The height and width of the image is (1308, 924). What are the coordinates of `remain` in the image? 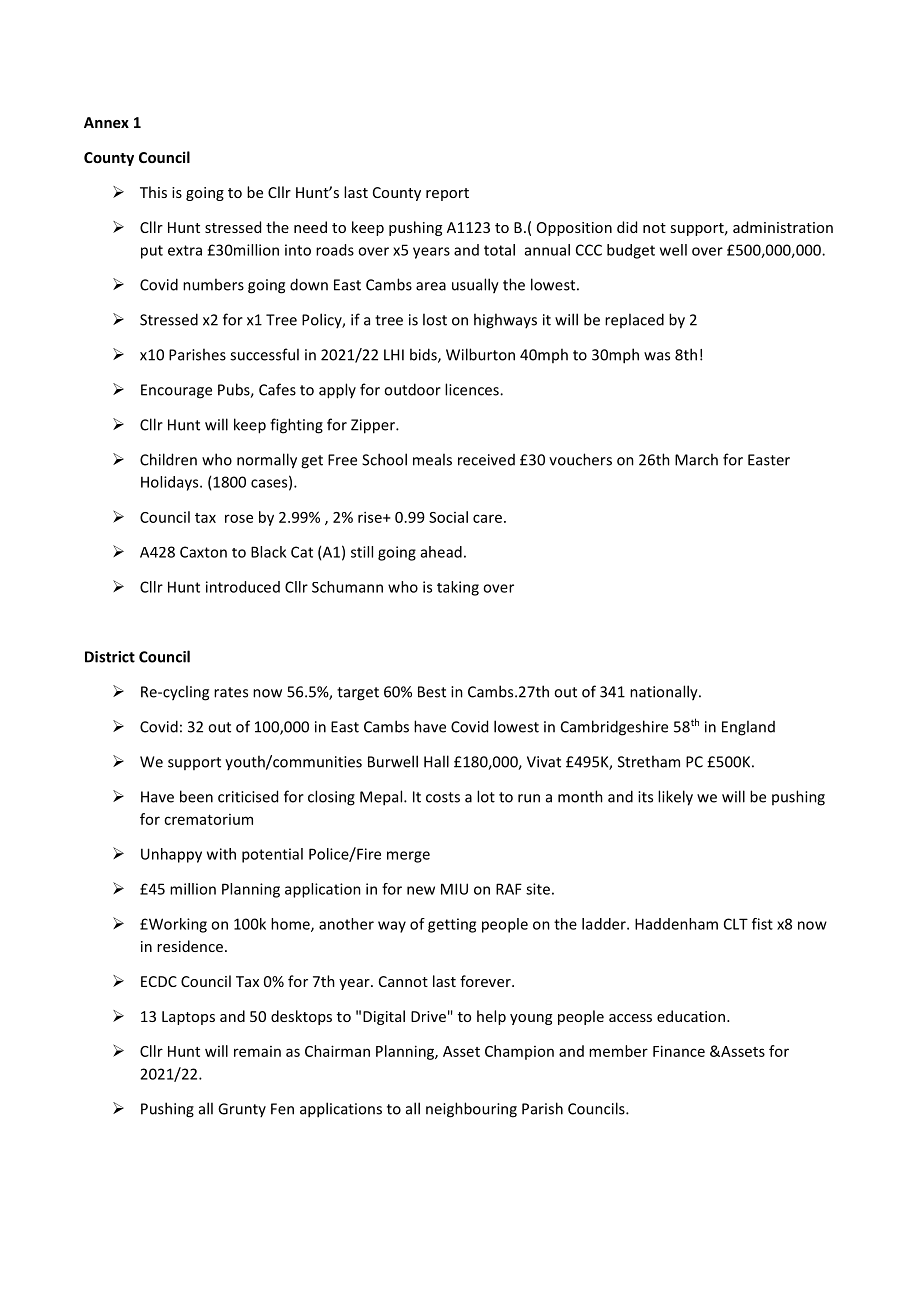 It's located at (257, 1051).
